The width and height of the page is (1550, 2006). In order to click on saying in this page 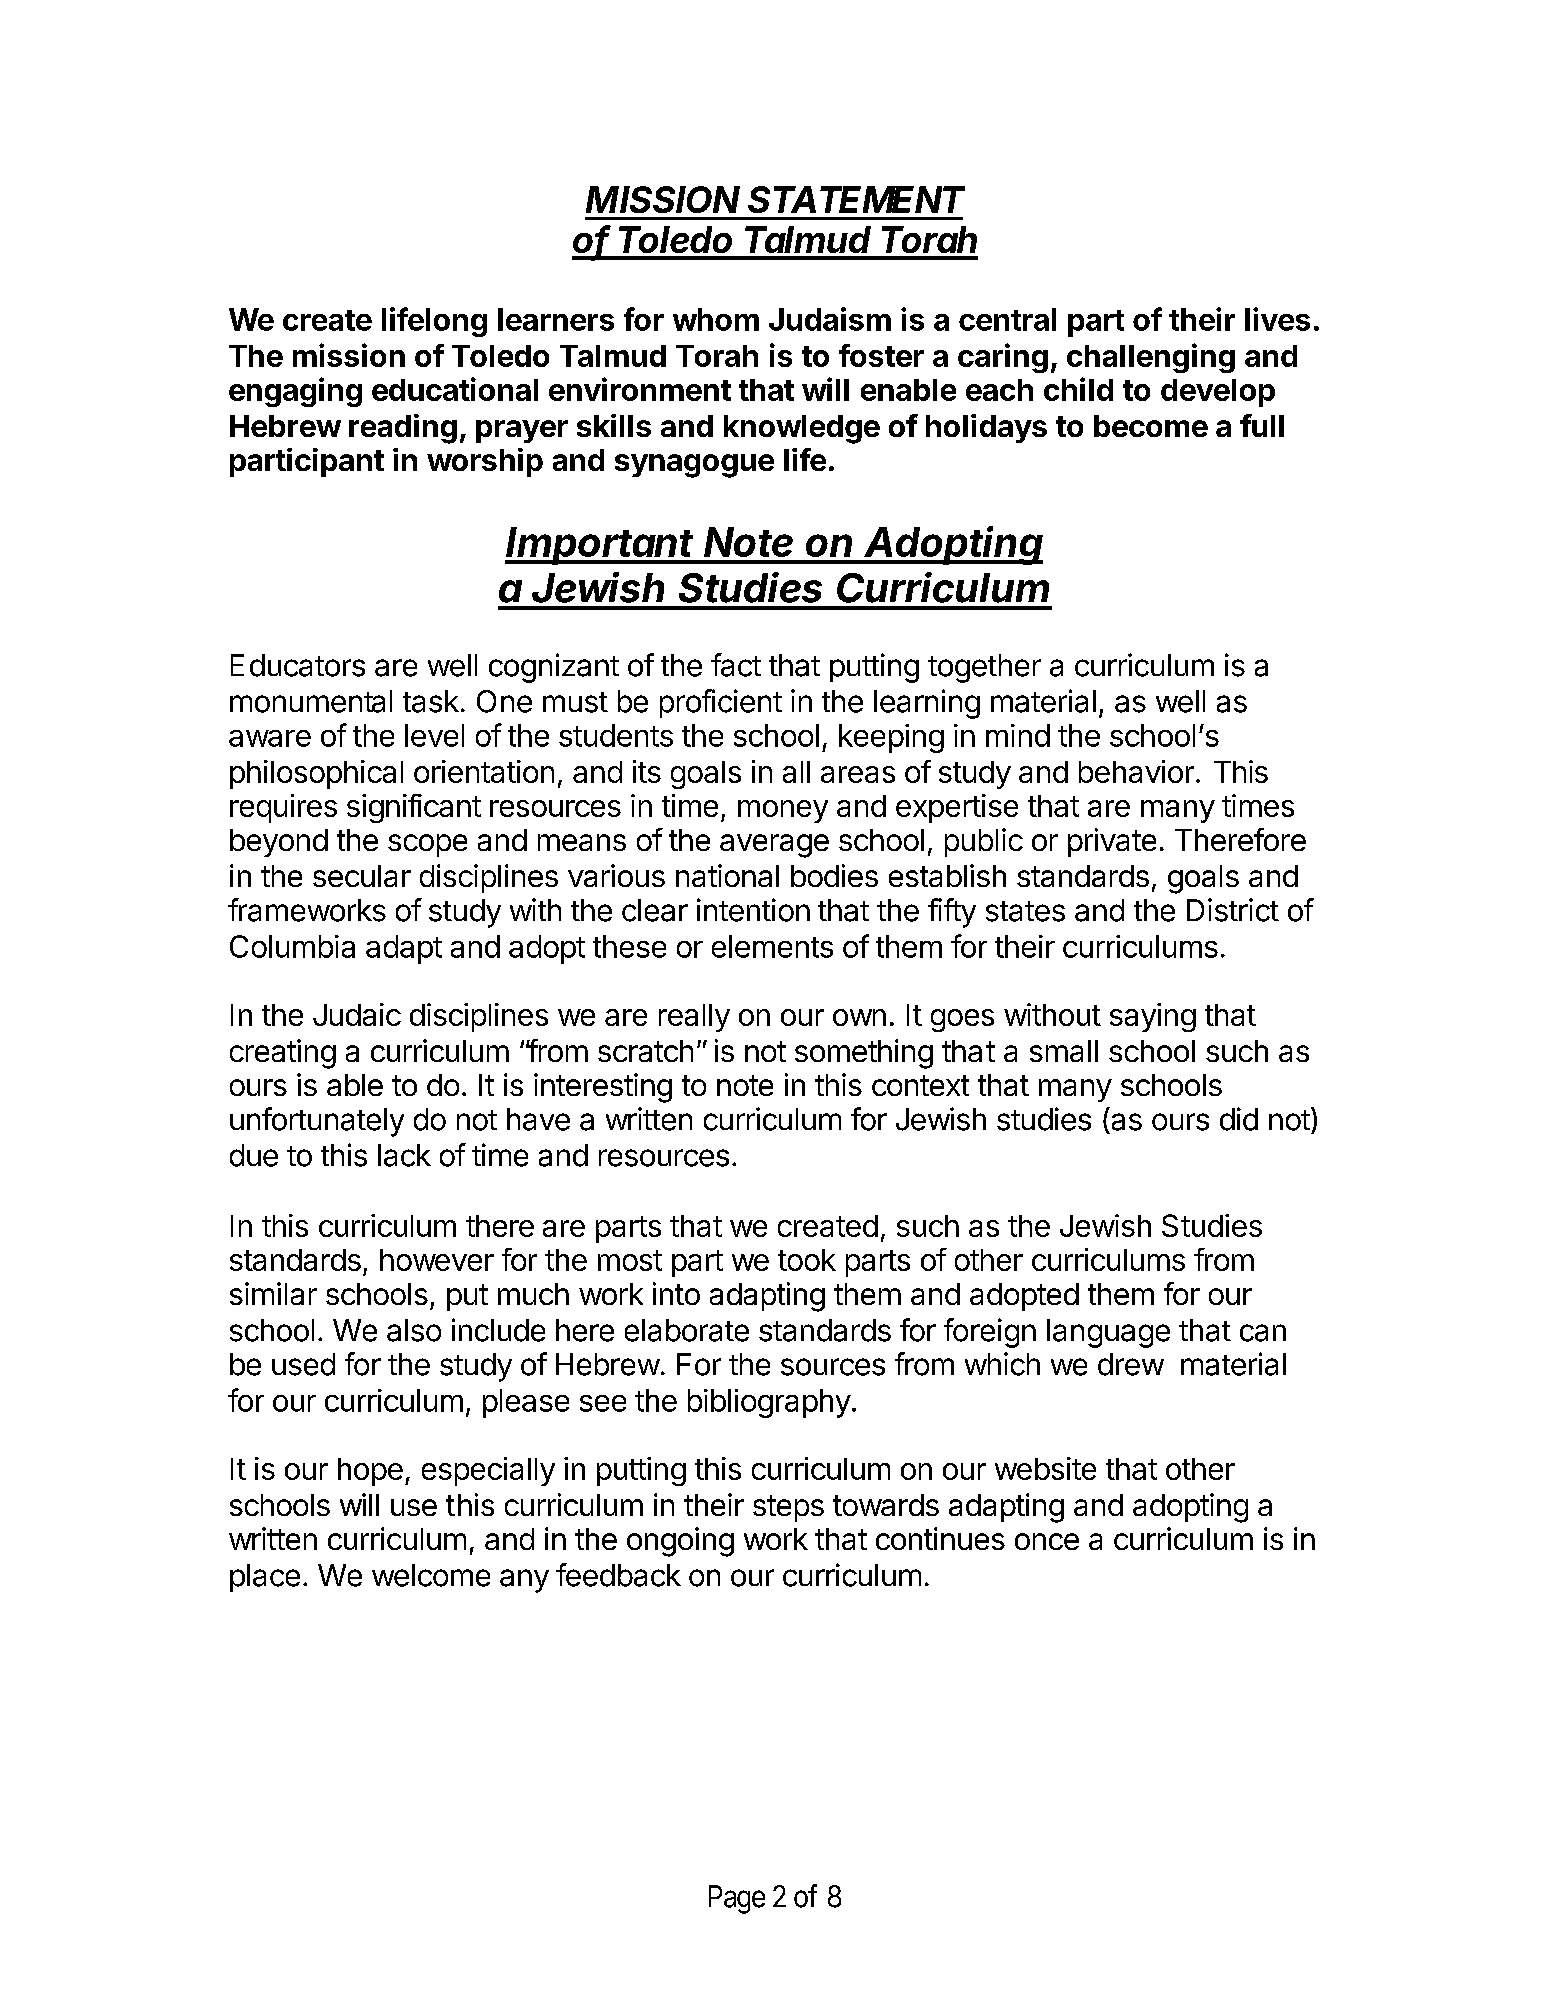, I will do `click(1153, 1017)`.
